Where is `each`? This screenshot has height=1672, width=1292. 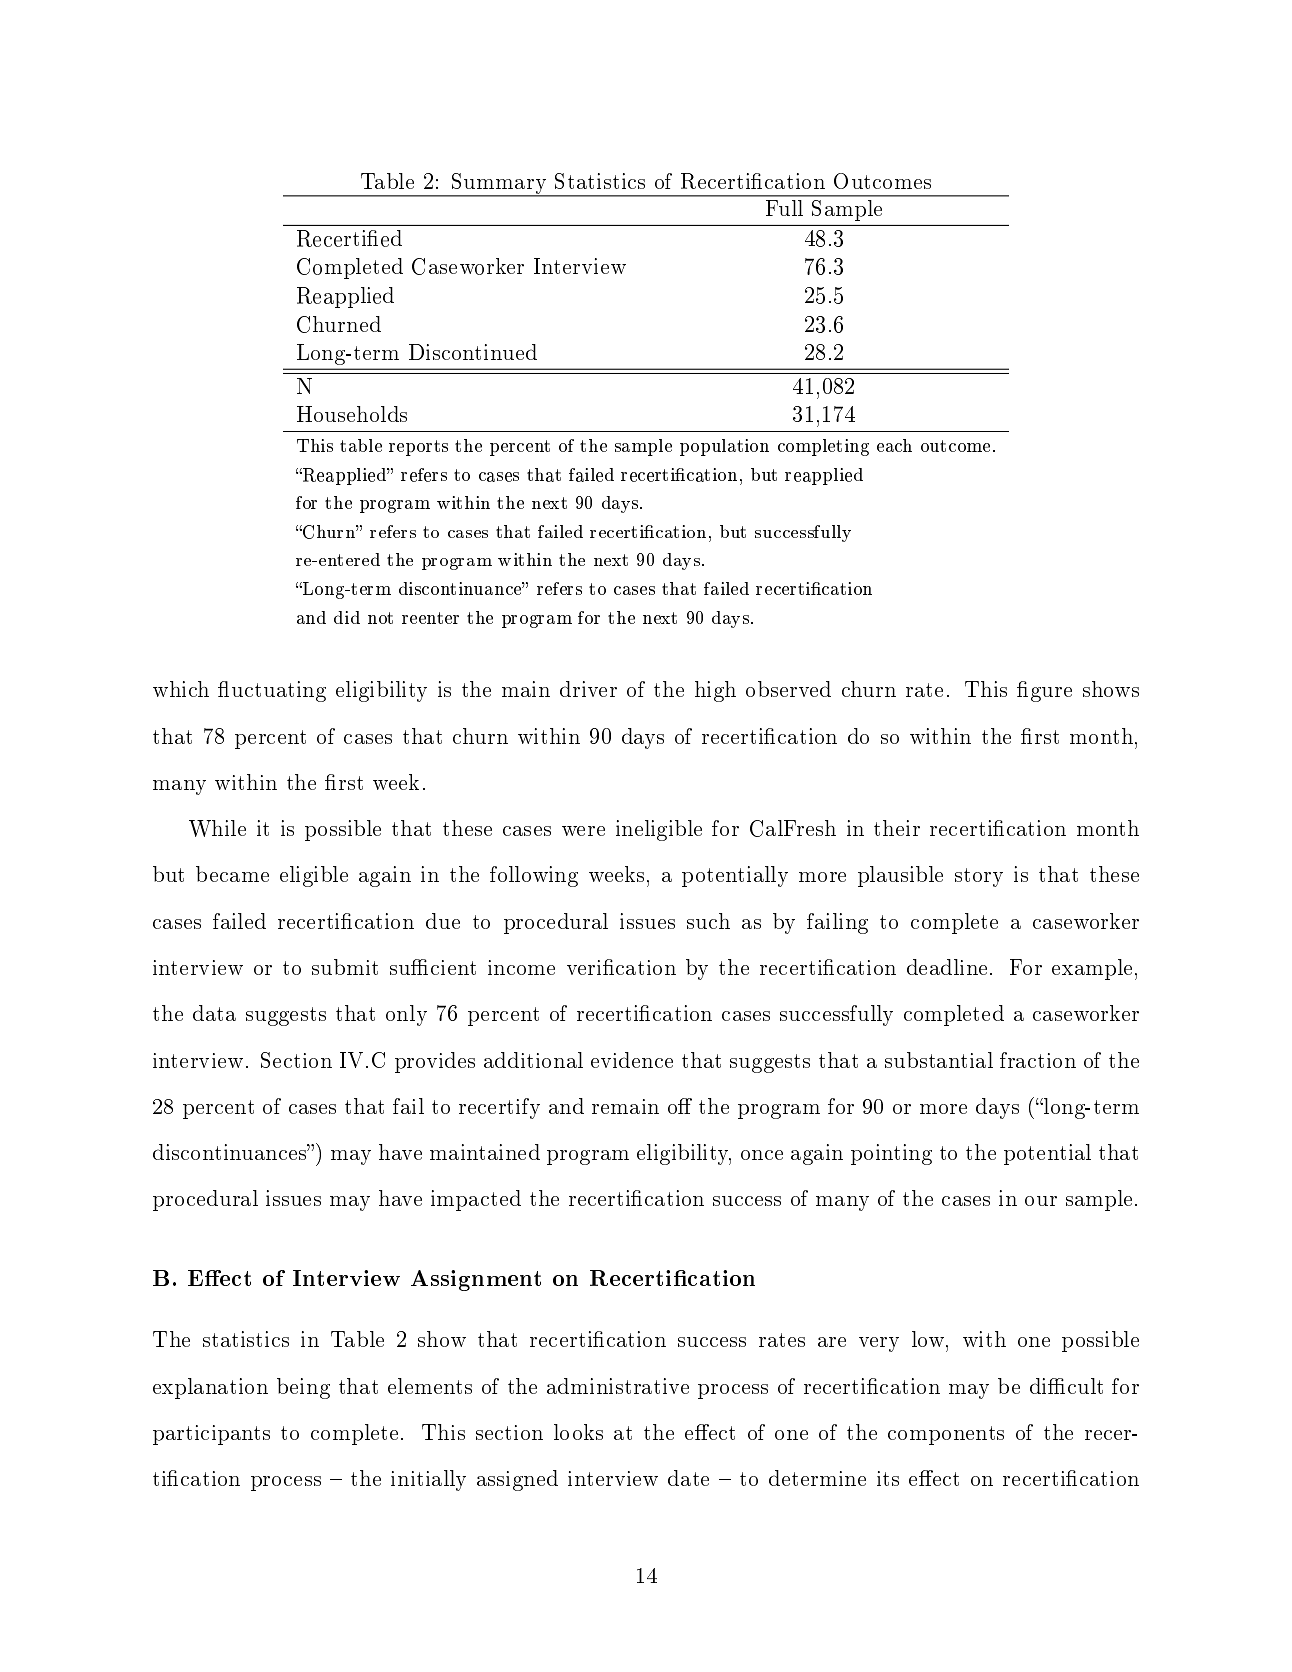
each is located at coordinates (894, 445).
